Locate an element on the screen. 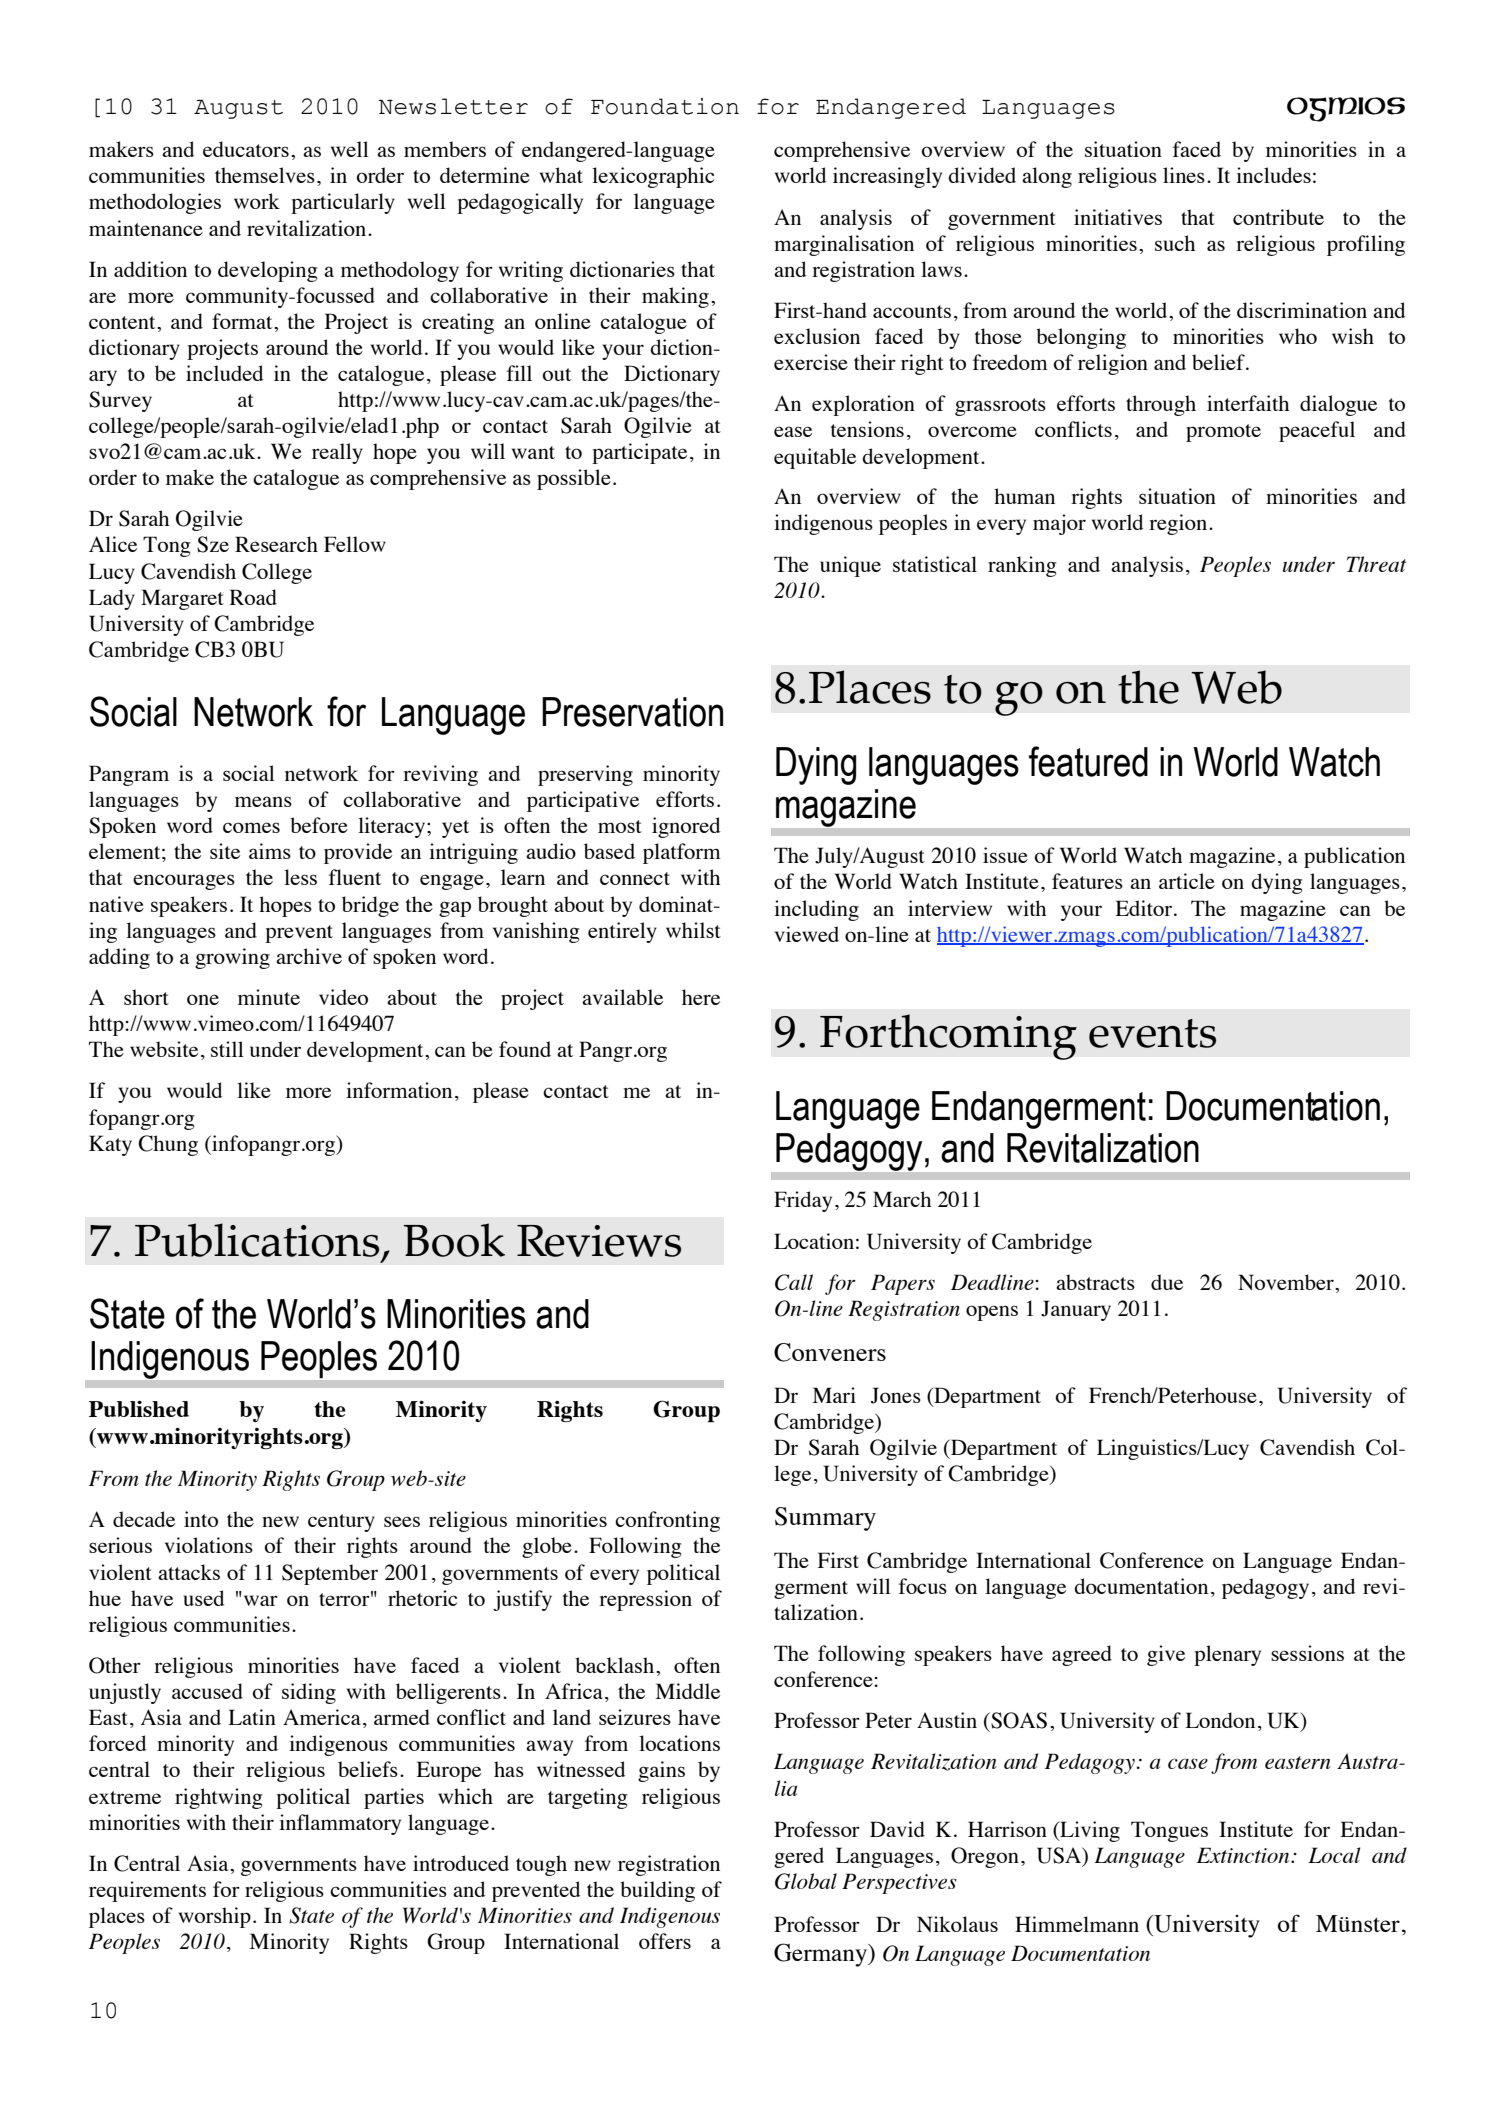 The height and width of the screenshot is (2114, 1495). includes is located at coordinates (1273, 175).
